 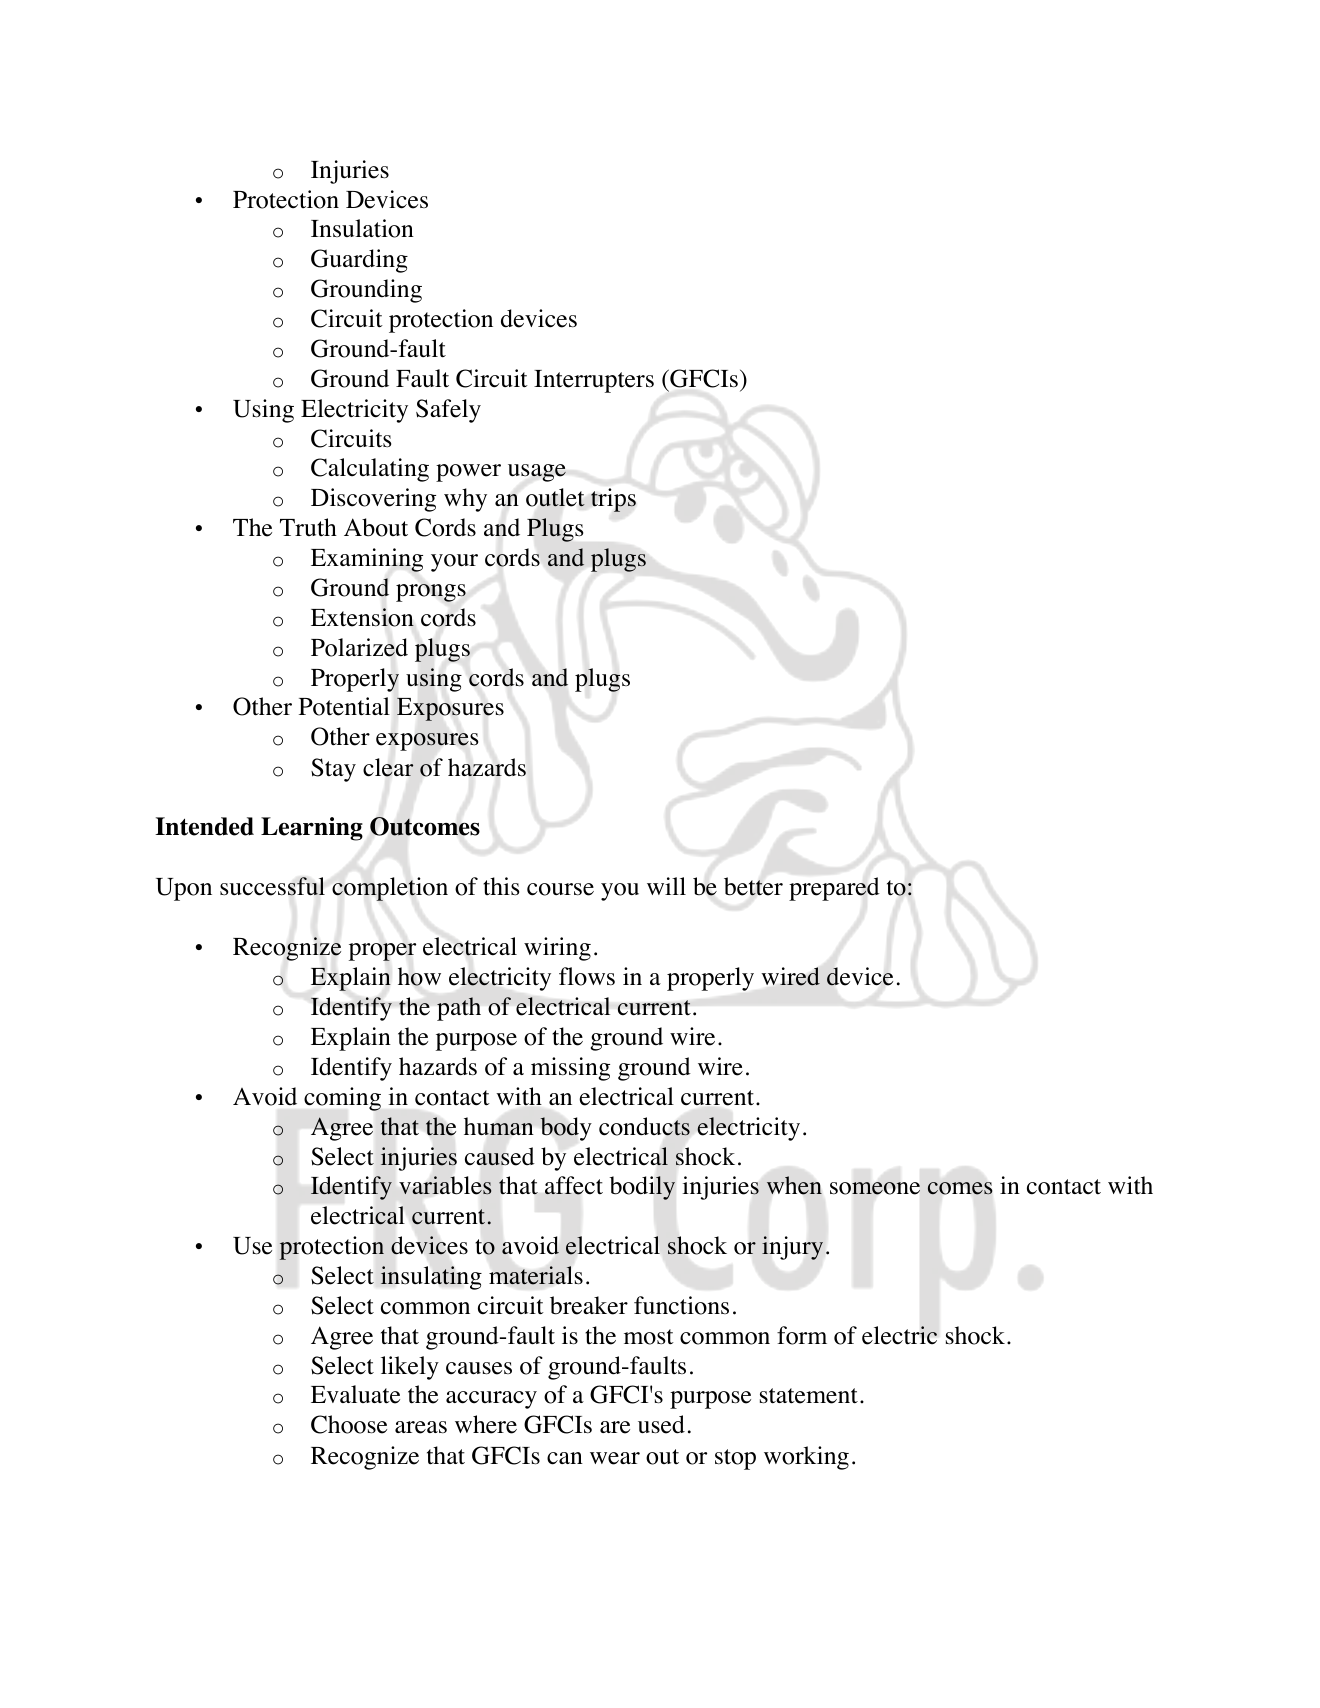 What do you see at coordinates (349, 1424) in the screenshot?
I see `Choose` at bounding box center [349, 1424].
